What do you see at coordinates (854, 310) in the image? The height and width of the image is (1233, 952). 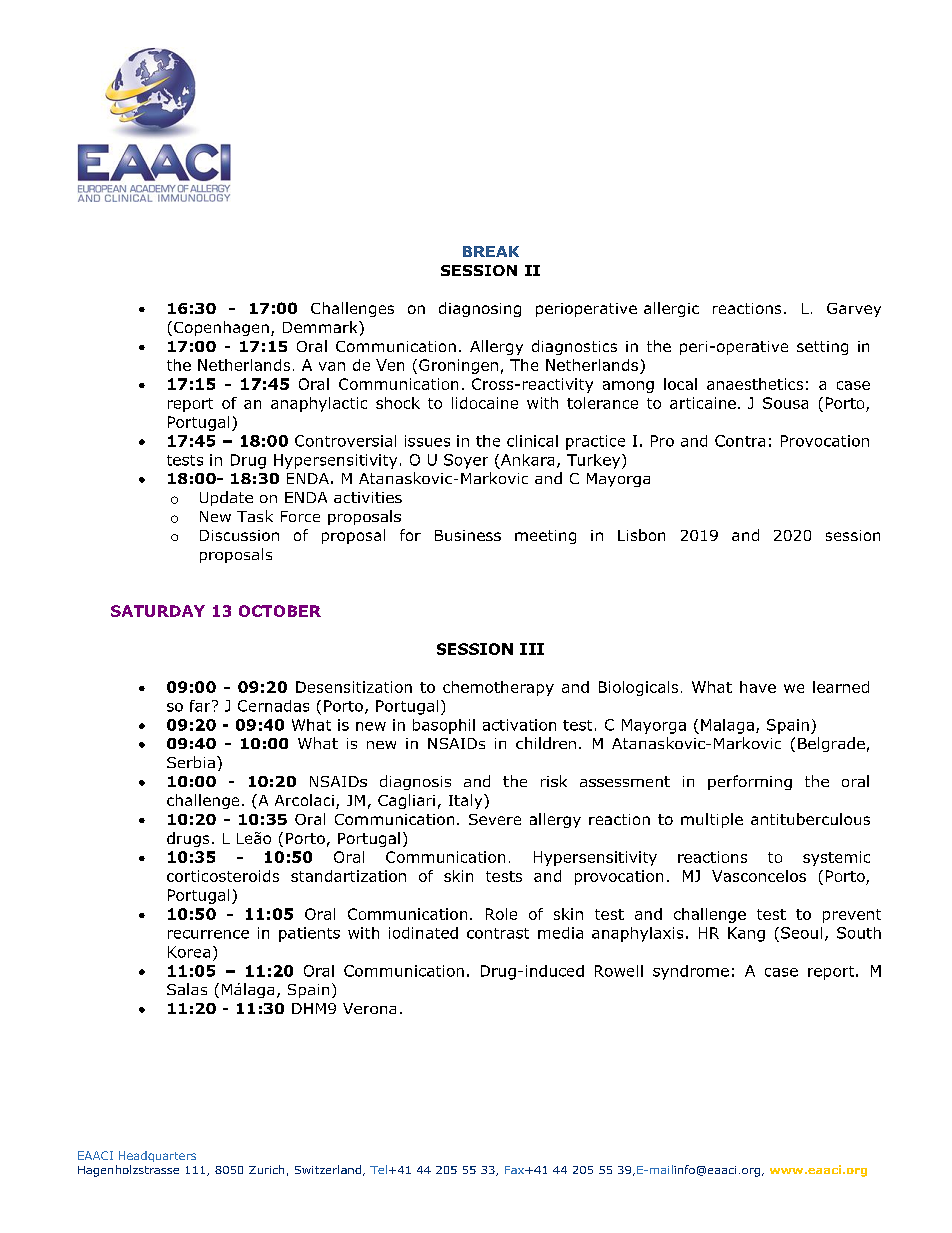 I see `Garvey` at bounding box center [854, 310].
